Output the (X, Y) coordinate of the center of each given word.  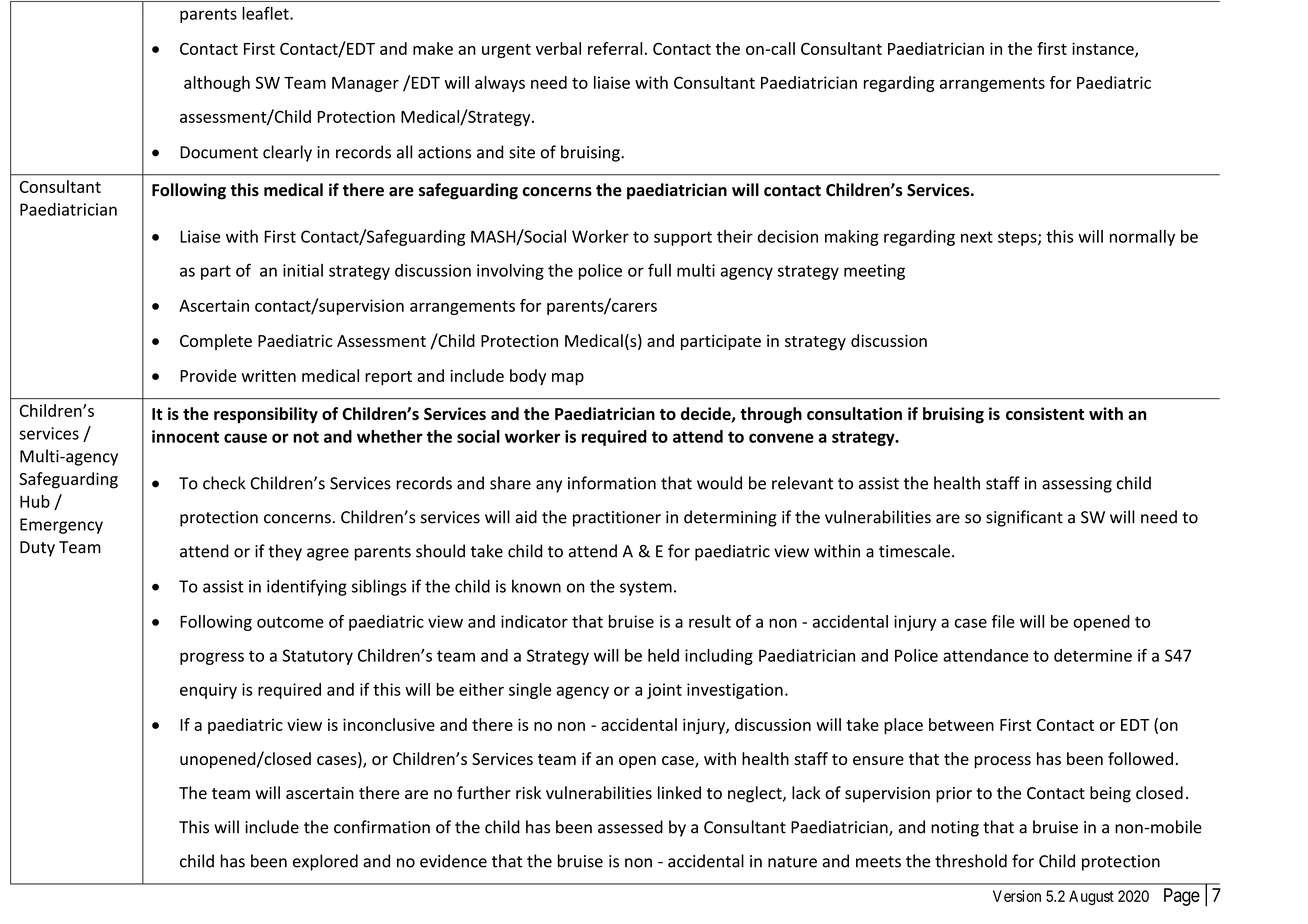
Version (1017, 896)
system (646, 588)
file (1003, 621)
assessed (630, 827)
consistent (1045, 413)
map (568, 379)
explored (325, 862)
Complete (216, 342)
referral (615, 48)
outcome (290, 622)
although (217, 84)
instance (1104, 49)
